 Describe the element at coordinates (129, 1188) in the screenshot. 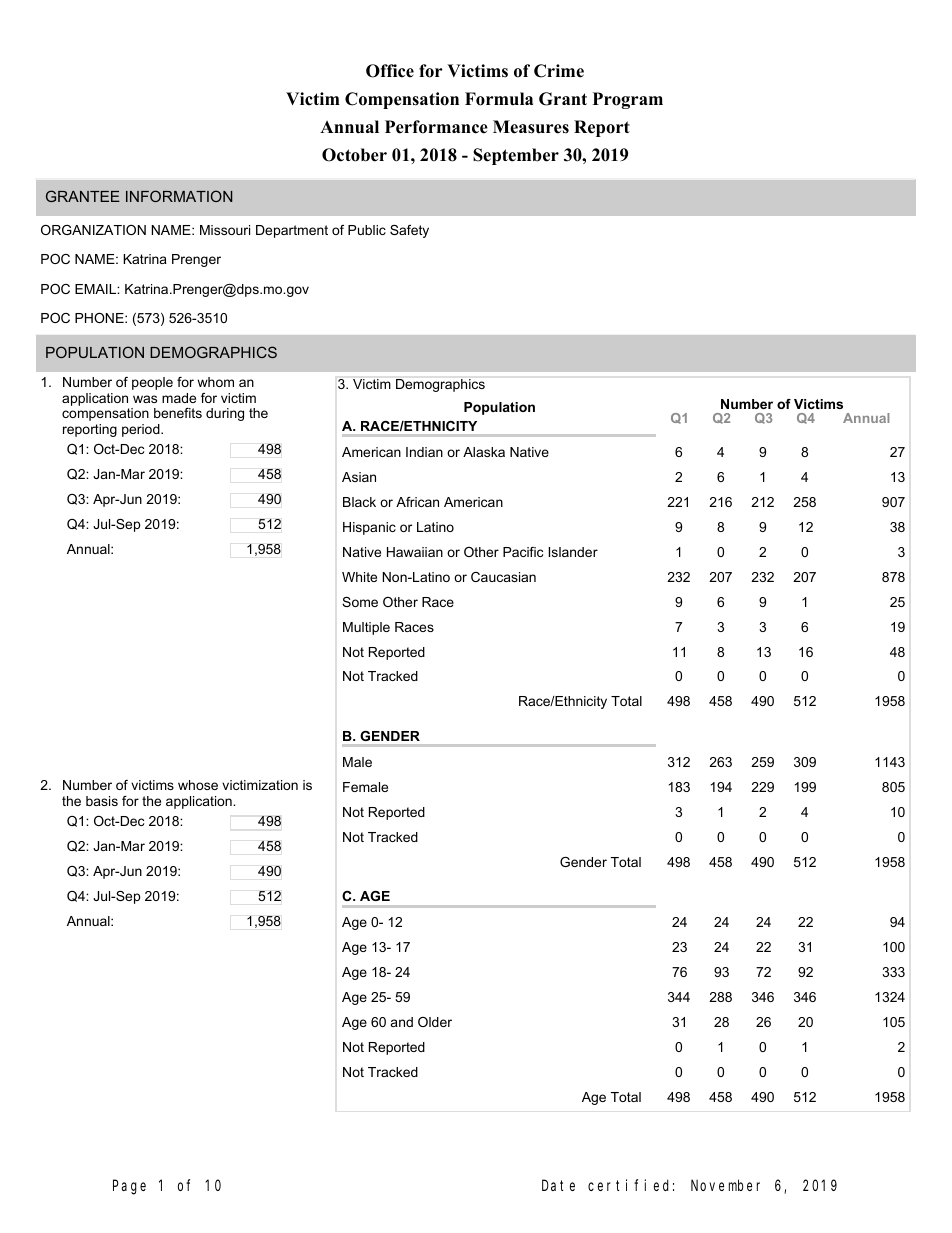

I see `Page` at that location.
